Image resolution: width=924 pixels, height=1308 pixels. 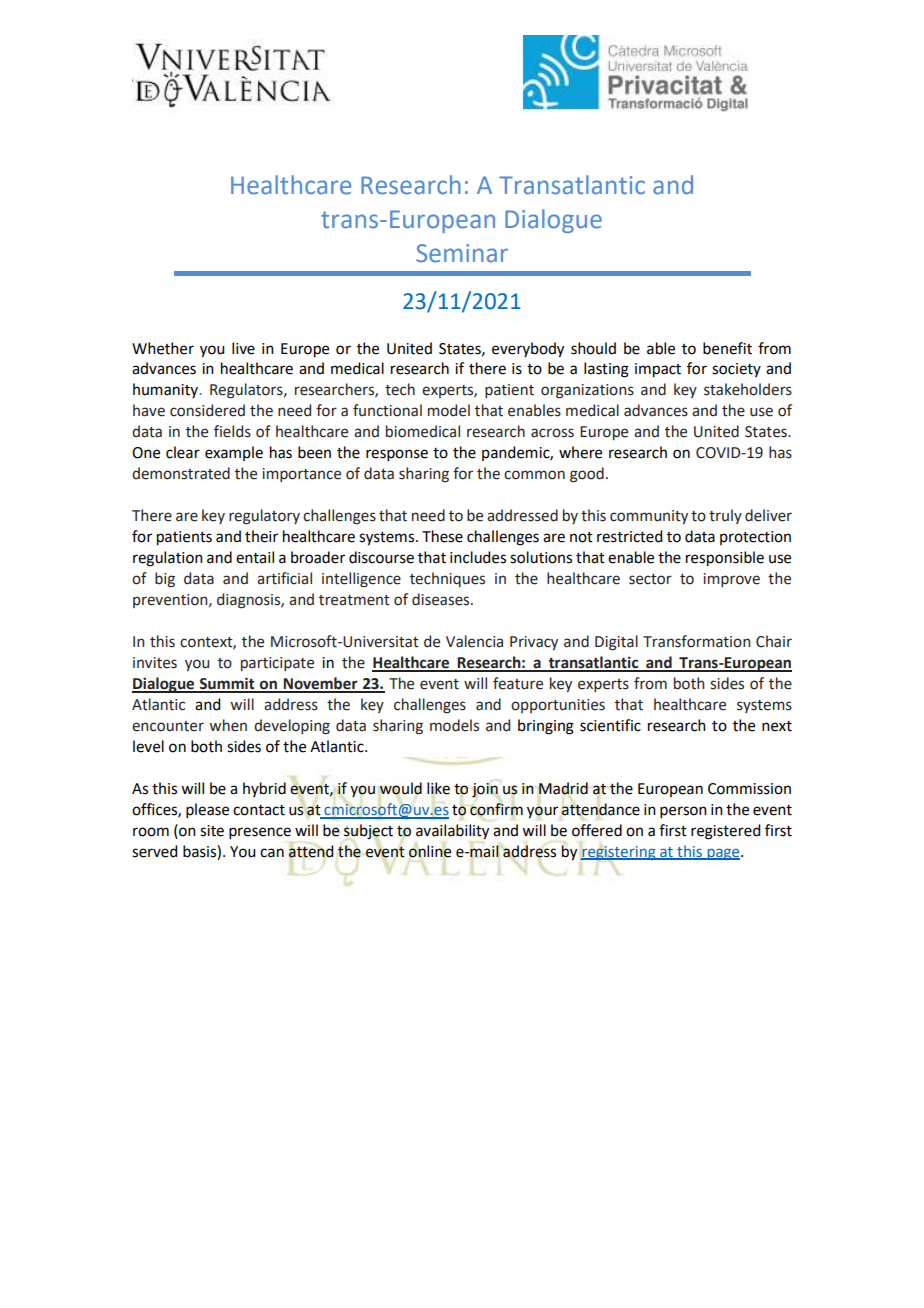 What do you see at coordinates (731, 580) in the image?
I see `improve` at bounding box center [731, 580].
